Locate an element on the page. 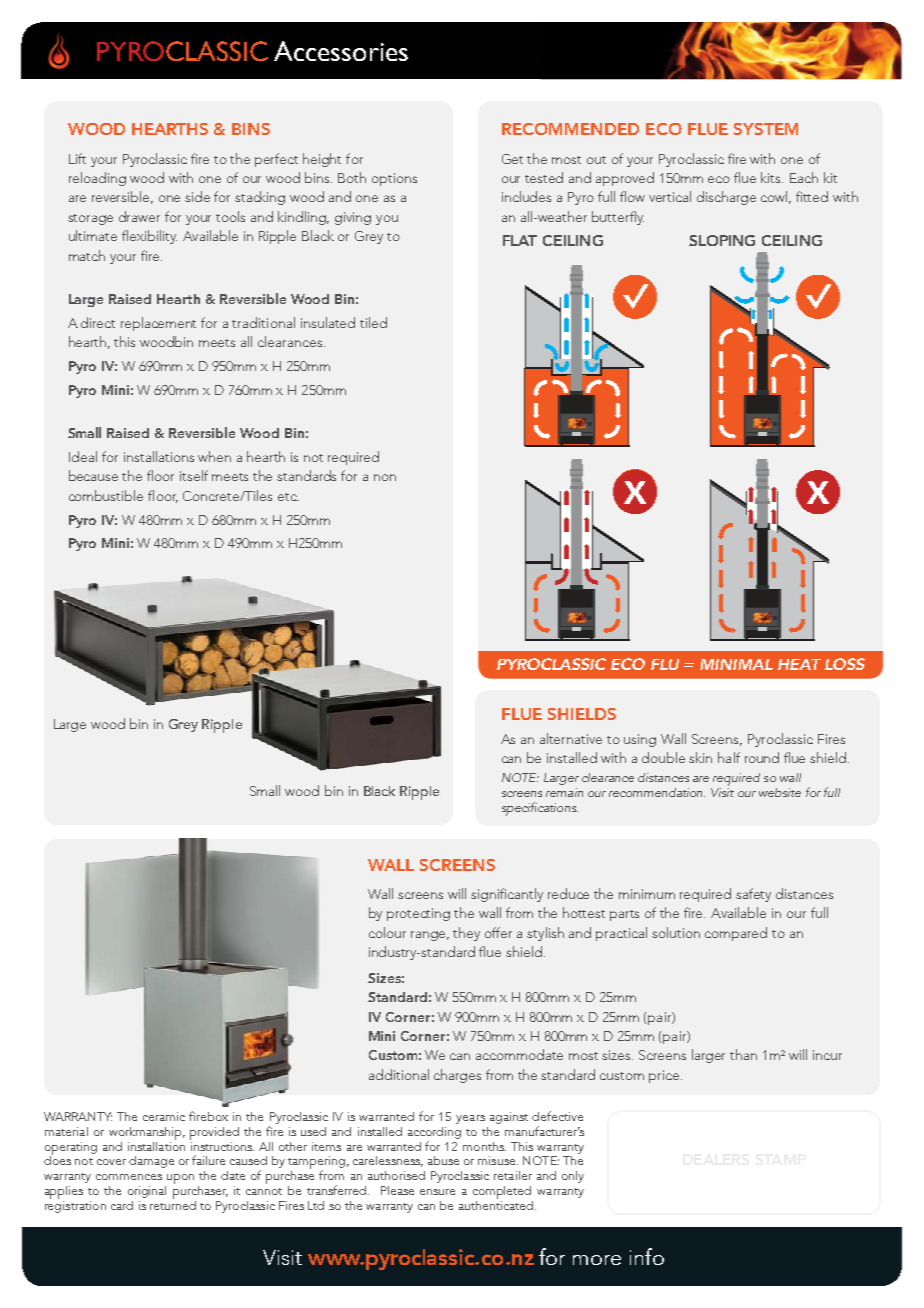  ensure is located at coordinates (437, 1192).
